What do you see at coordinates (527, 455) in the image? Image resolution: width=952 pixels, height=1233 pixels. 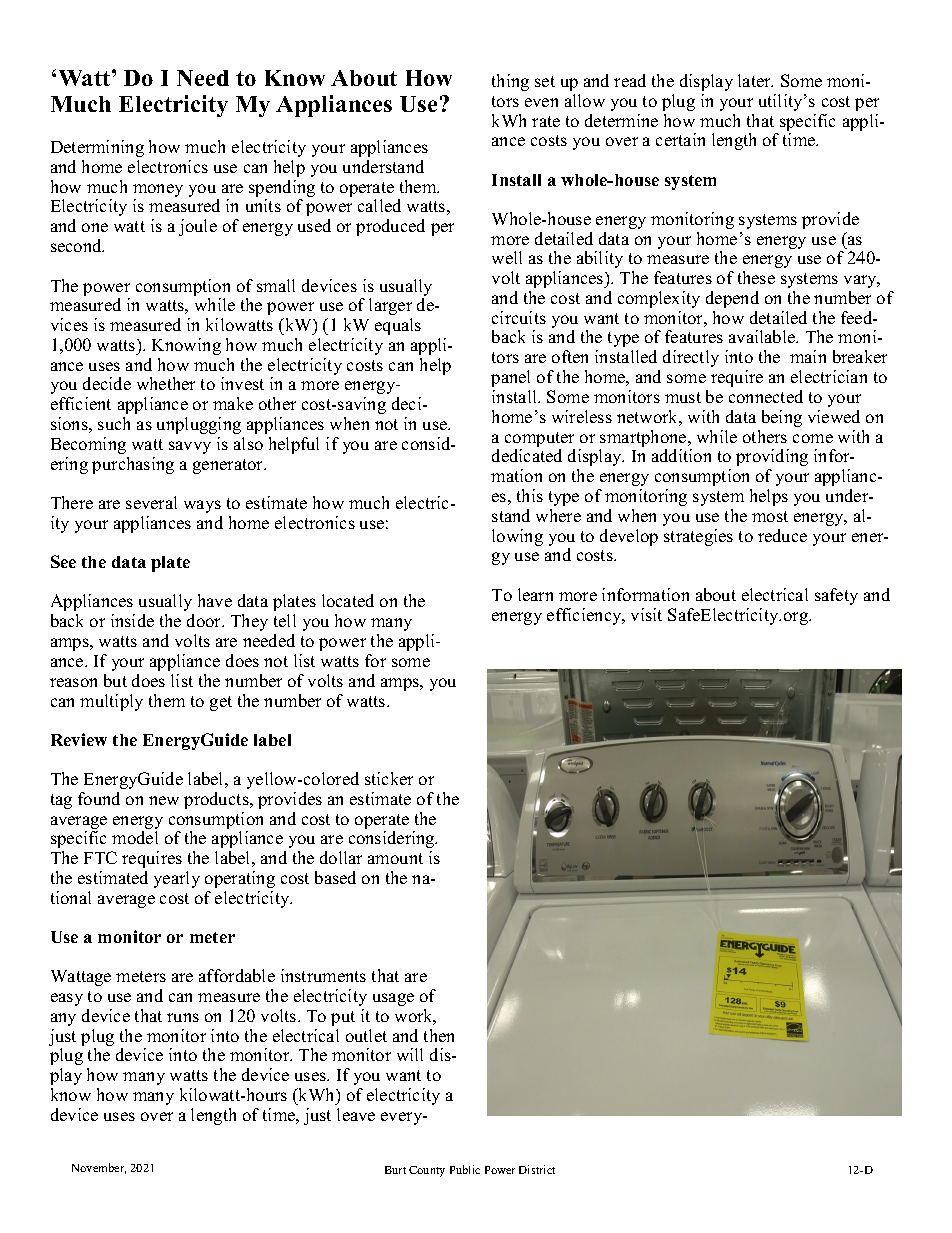 I see `dedicated` at bounding box center [527, 455].
